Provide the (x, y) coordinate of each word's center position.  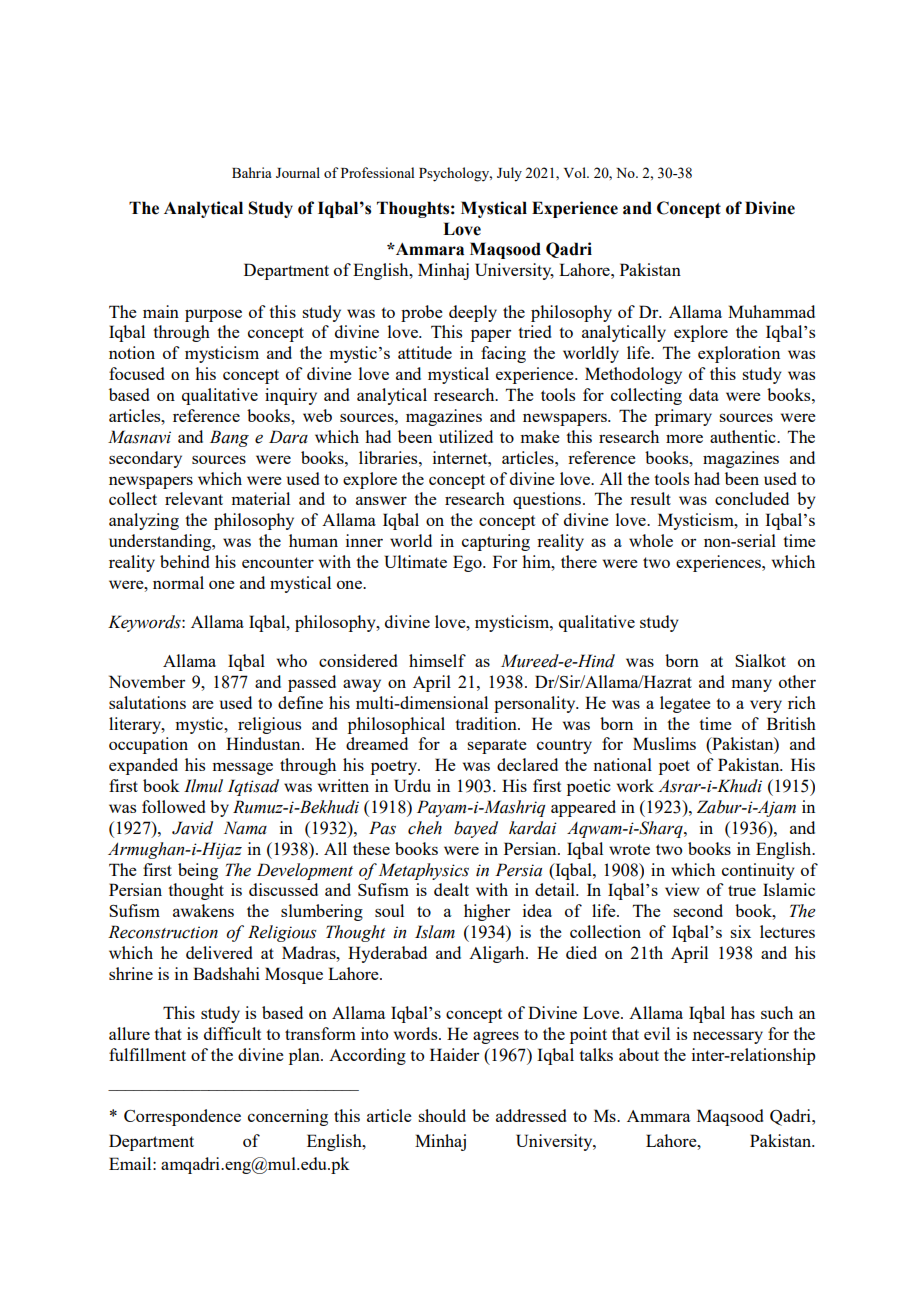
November (147, 681)
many (751, 685)
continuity (758, 871)
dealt (451, 889)
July (509, 174)
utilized (466, 436)
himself (437, 660)
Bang (229, 438)
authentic (744, 436)
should (442, 1115)
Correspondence (182, 1117)
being (198, 871)
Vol (576, 172)
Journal (298, 172)
